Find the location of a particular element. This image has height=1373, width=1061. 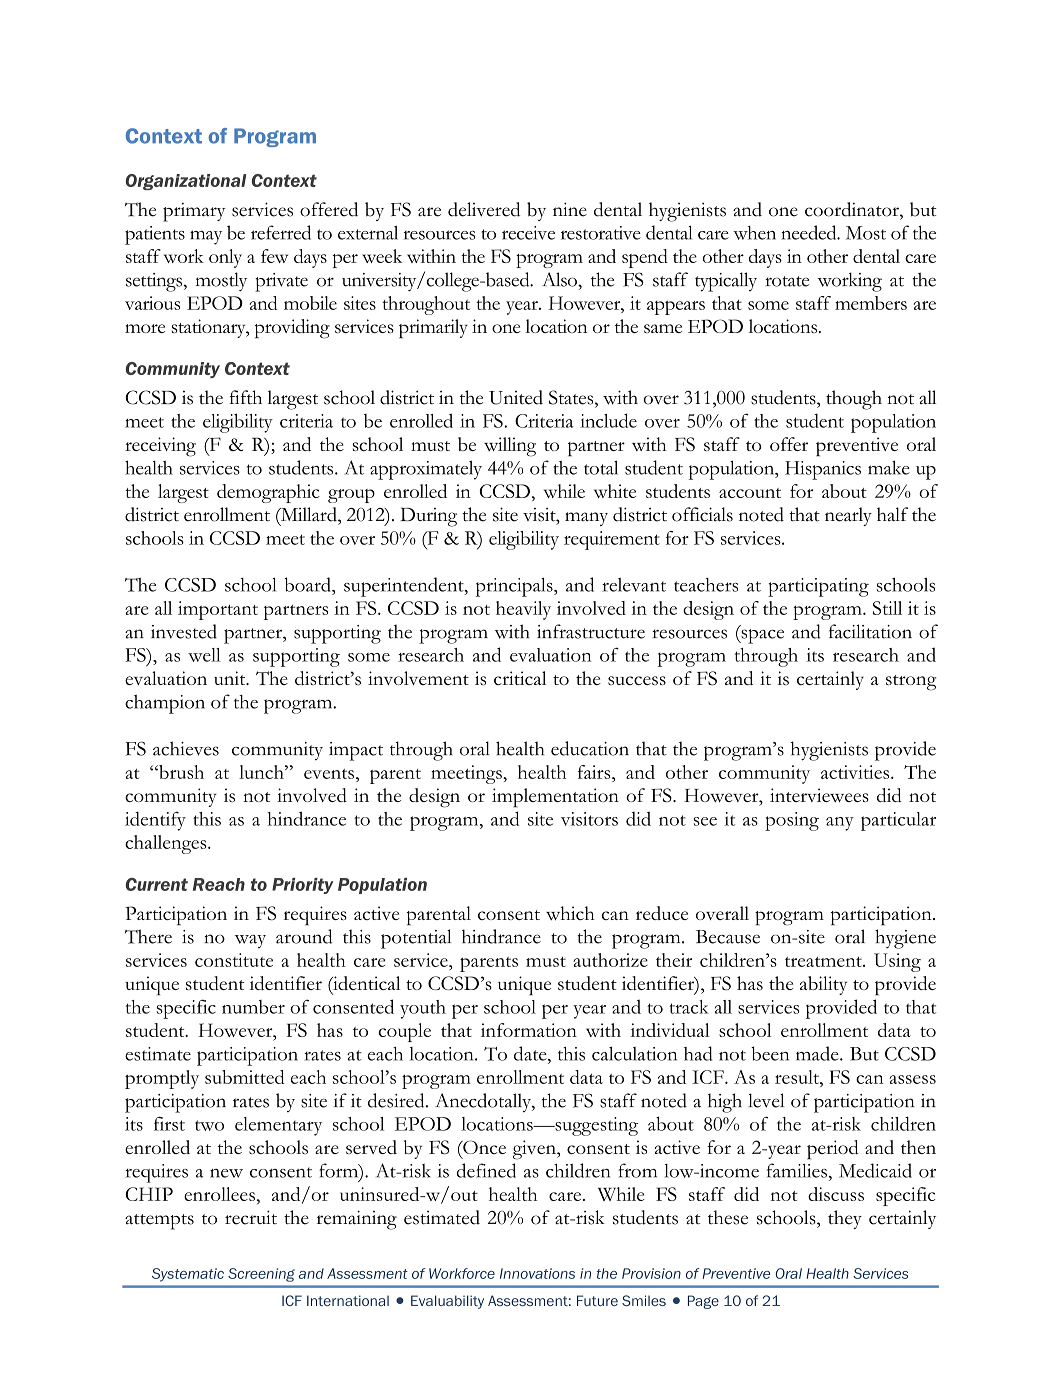

when is located at coordinates (754, 233).
